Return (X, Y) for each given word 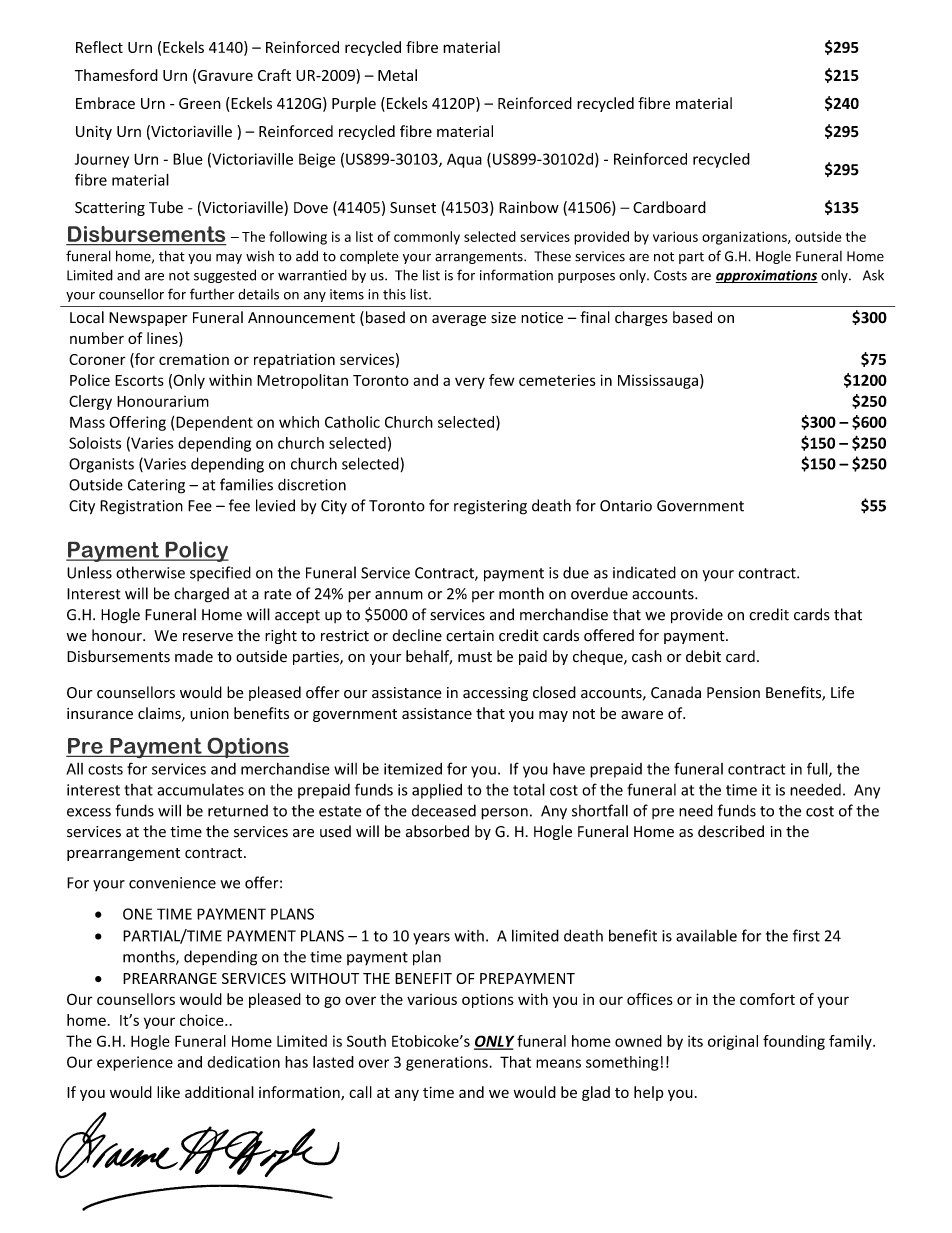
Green (200, 103)
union (209, 713)
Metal (397, 75)
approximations (766, 276)
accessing (495, 694)
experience (135, 1063)
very (470, 383)
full (818, 769)
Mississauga (658, 381)
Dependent (214, 423)
